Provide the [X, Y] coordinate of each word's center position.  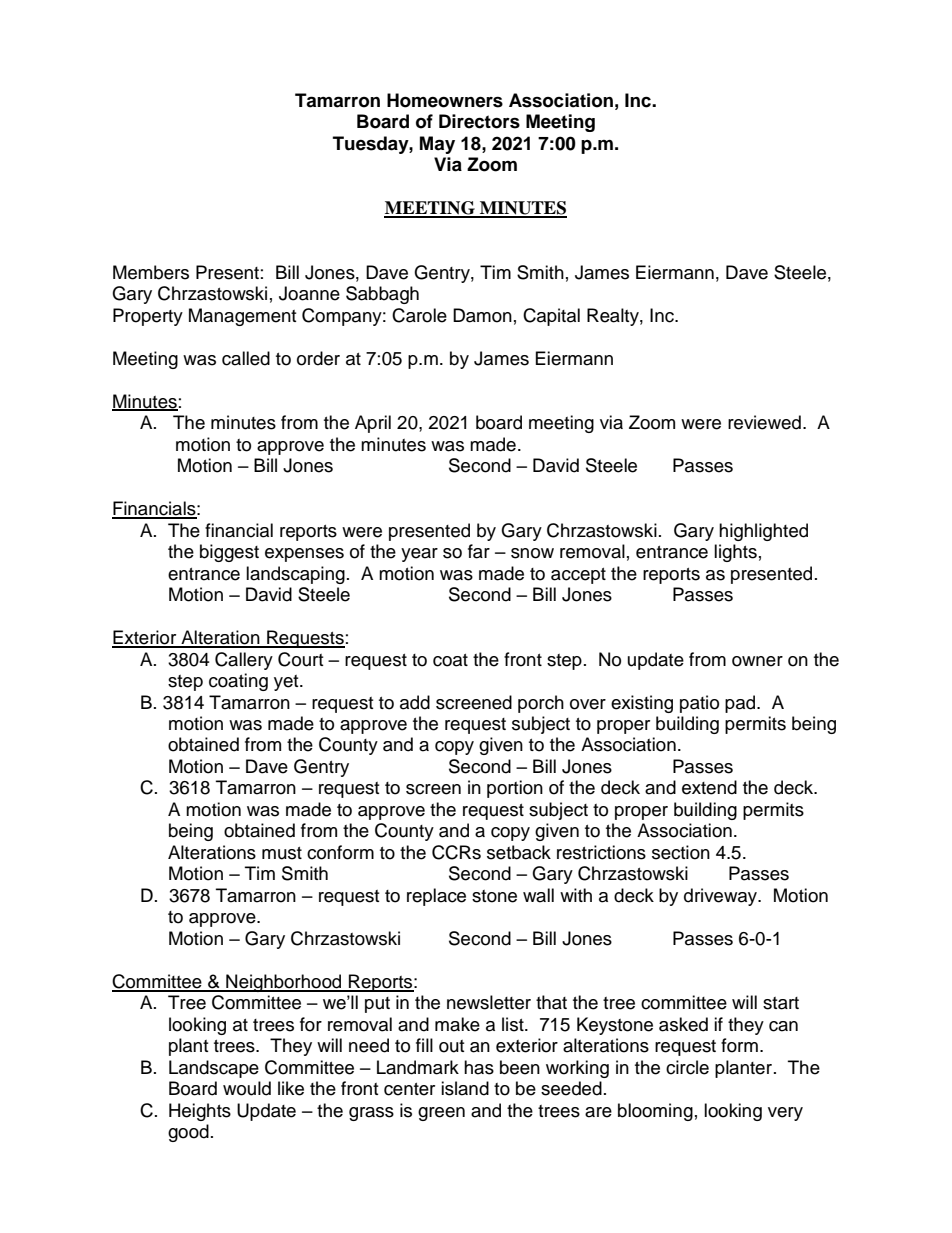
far [479, 551]
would [247, 1088]
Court [300, 659]
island [465, 1088]
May [437, 145]
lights [735, 553]
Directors [479, 121]
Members [151, 272]
